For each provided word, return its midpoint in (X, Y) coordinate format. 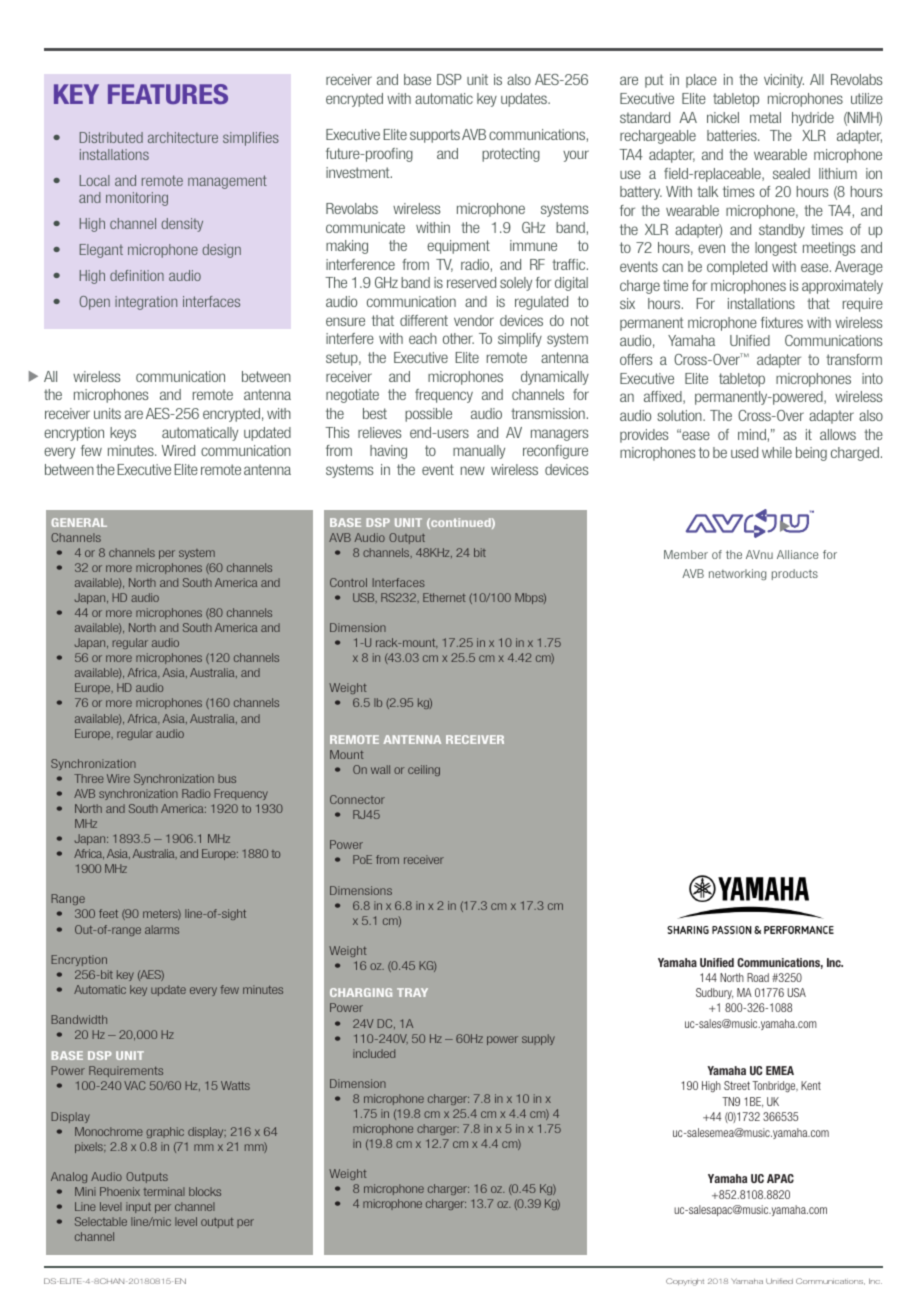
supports (435, 136)
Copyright (685, 1282)
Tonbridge (775, 1087)
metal (765, 117)
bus (227, 778)
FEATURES (168, 94)
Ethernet (444, 597)
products (795, 574)
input (138, 1207)
